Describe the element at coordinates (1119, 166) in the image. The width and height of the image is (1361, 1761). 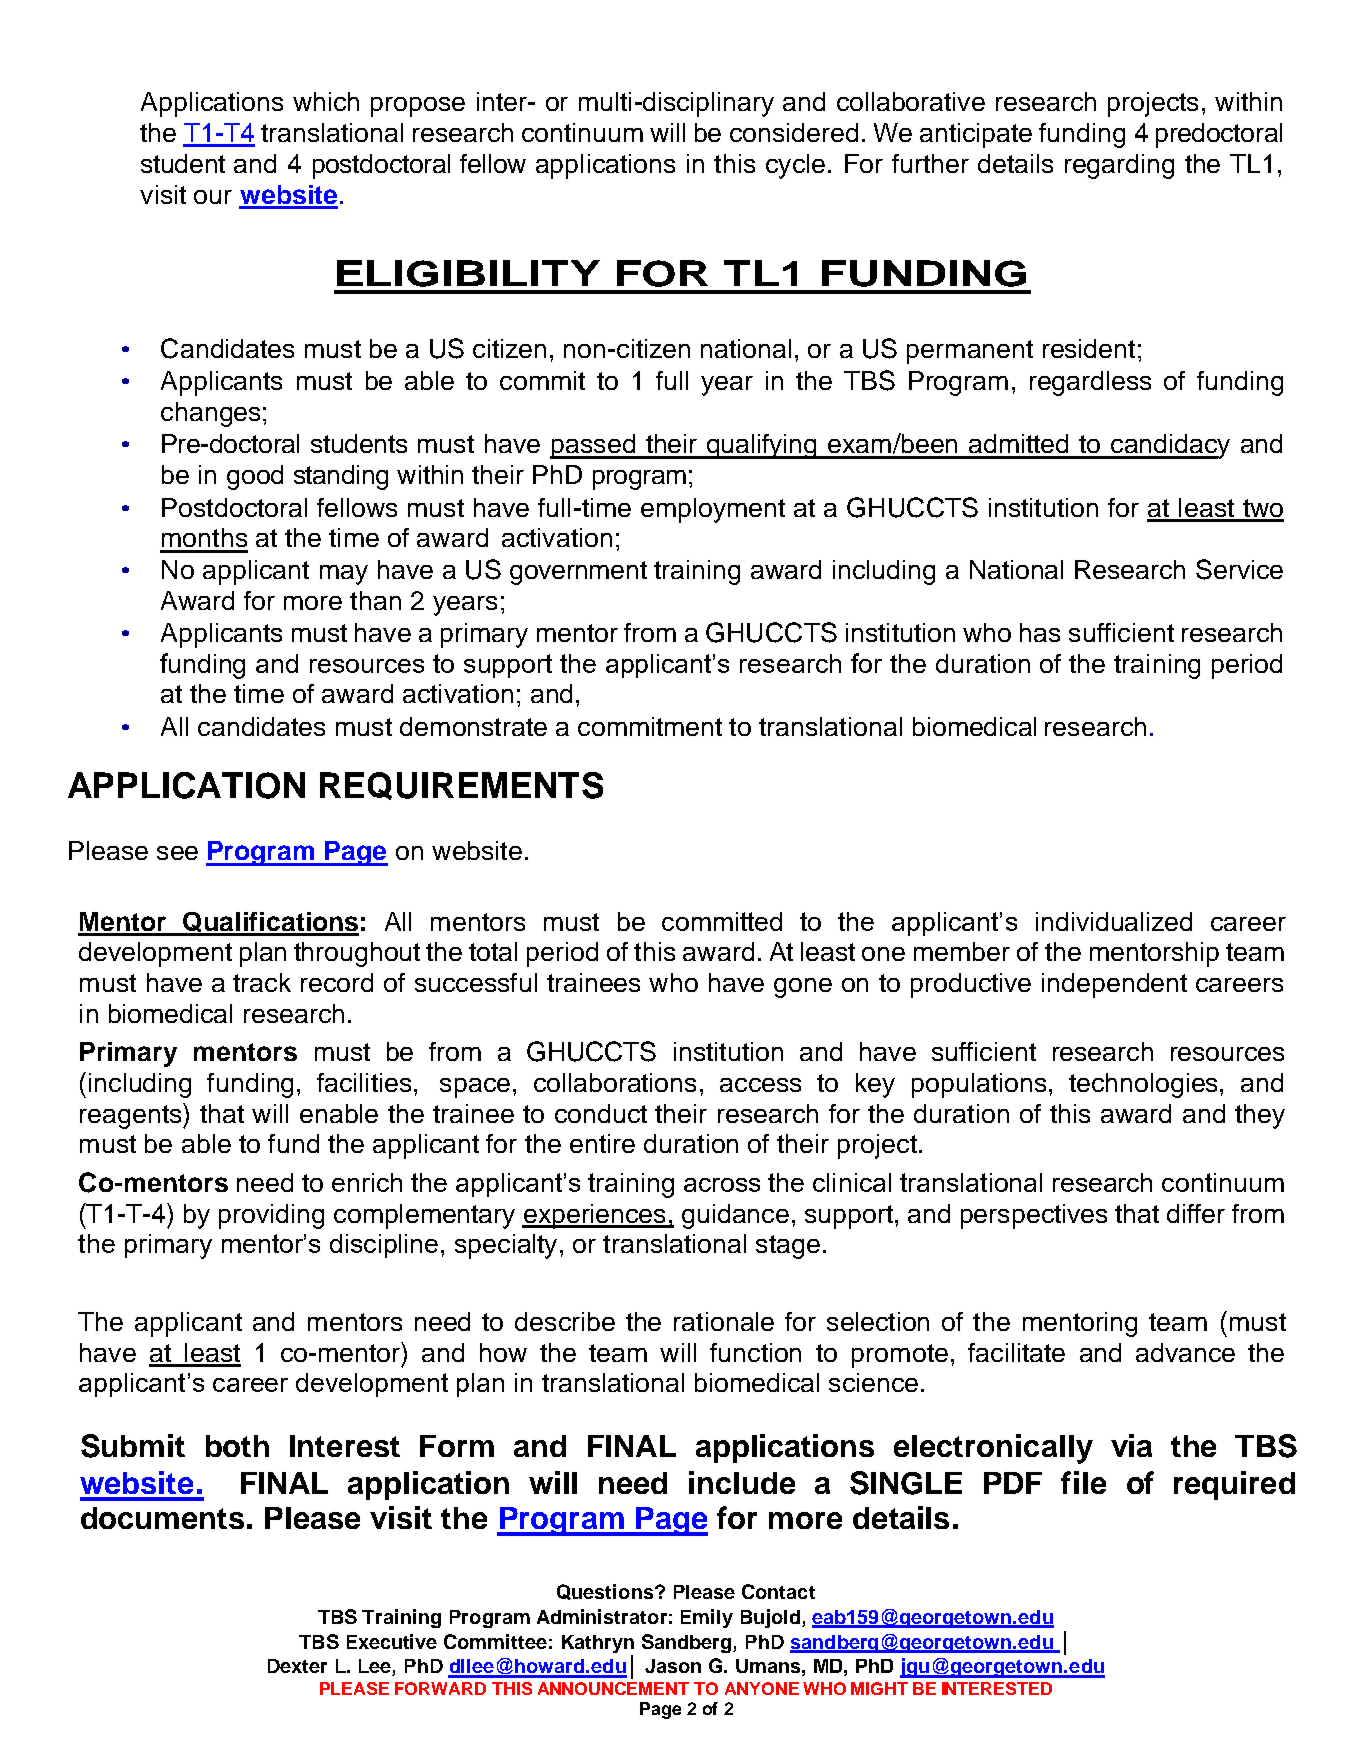
I see `regarding` at that location.
